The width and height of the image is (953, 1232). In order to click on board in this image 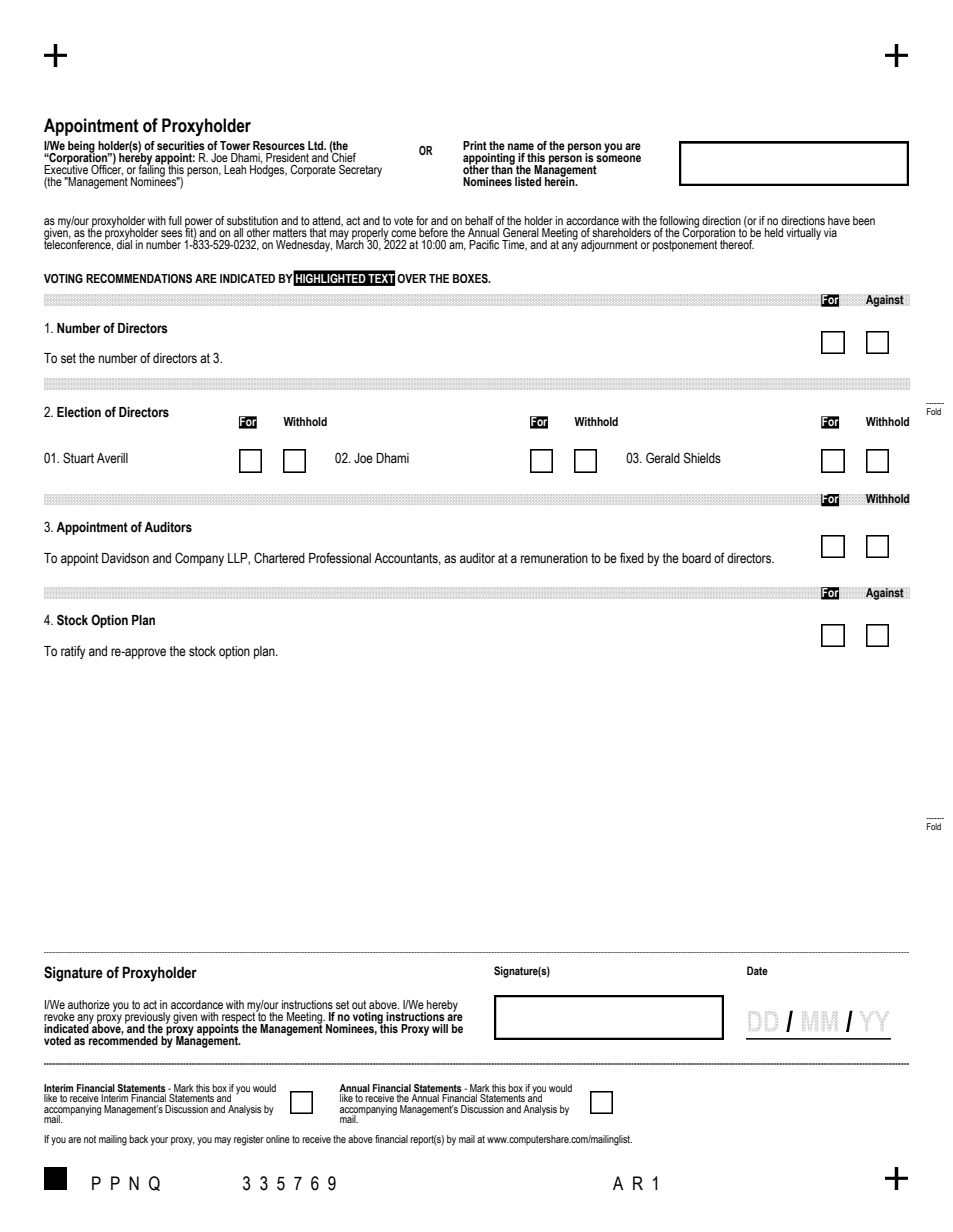, I will do `click(696, 558)`.
